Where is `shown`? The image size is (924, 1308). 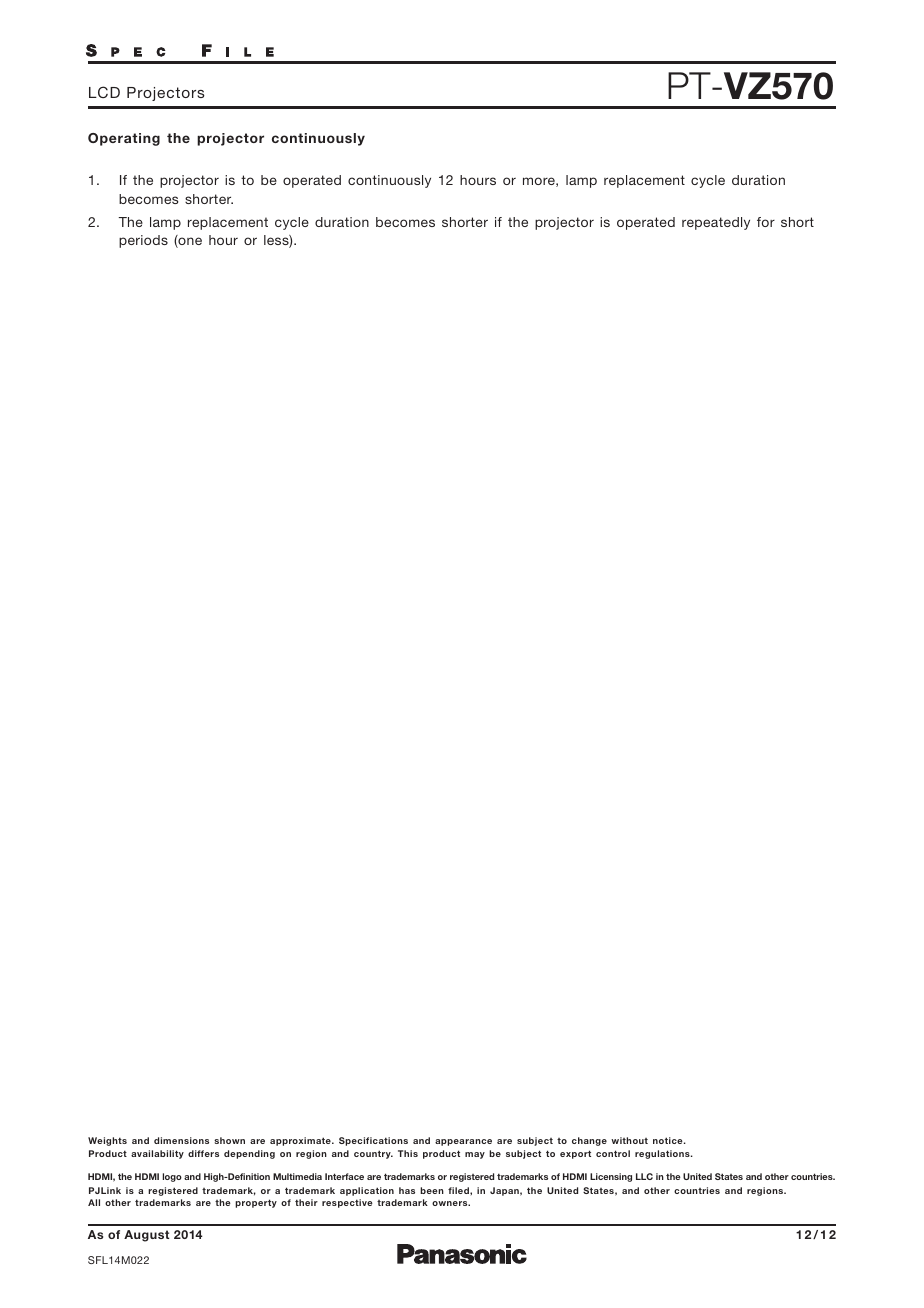 shown is located at coordinates (229, 1140).
